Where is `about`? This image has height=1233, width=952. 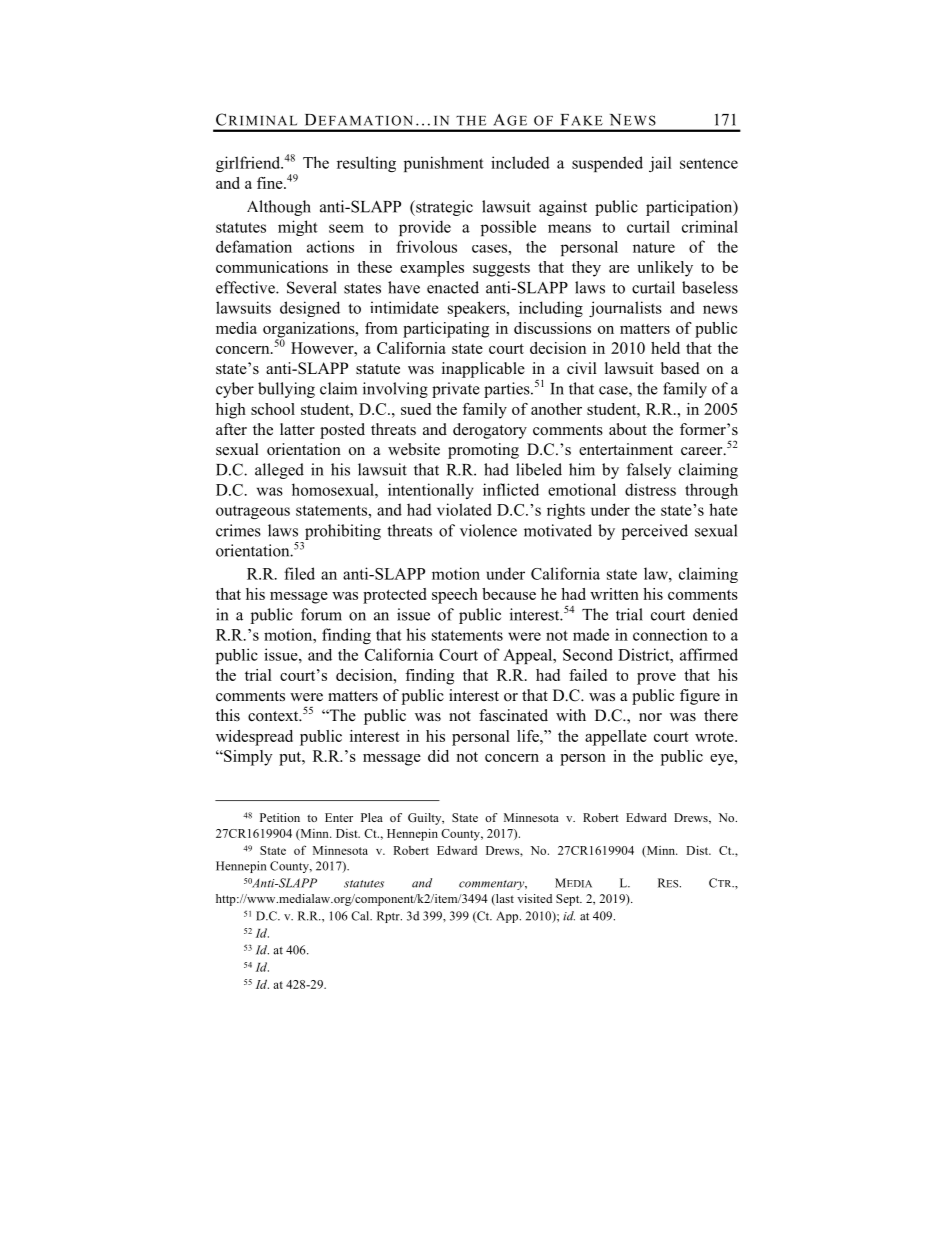 about is located at coordinates (628, 429).
